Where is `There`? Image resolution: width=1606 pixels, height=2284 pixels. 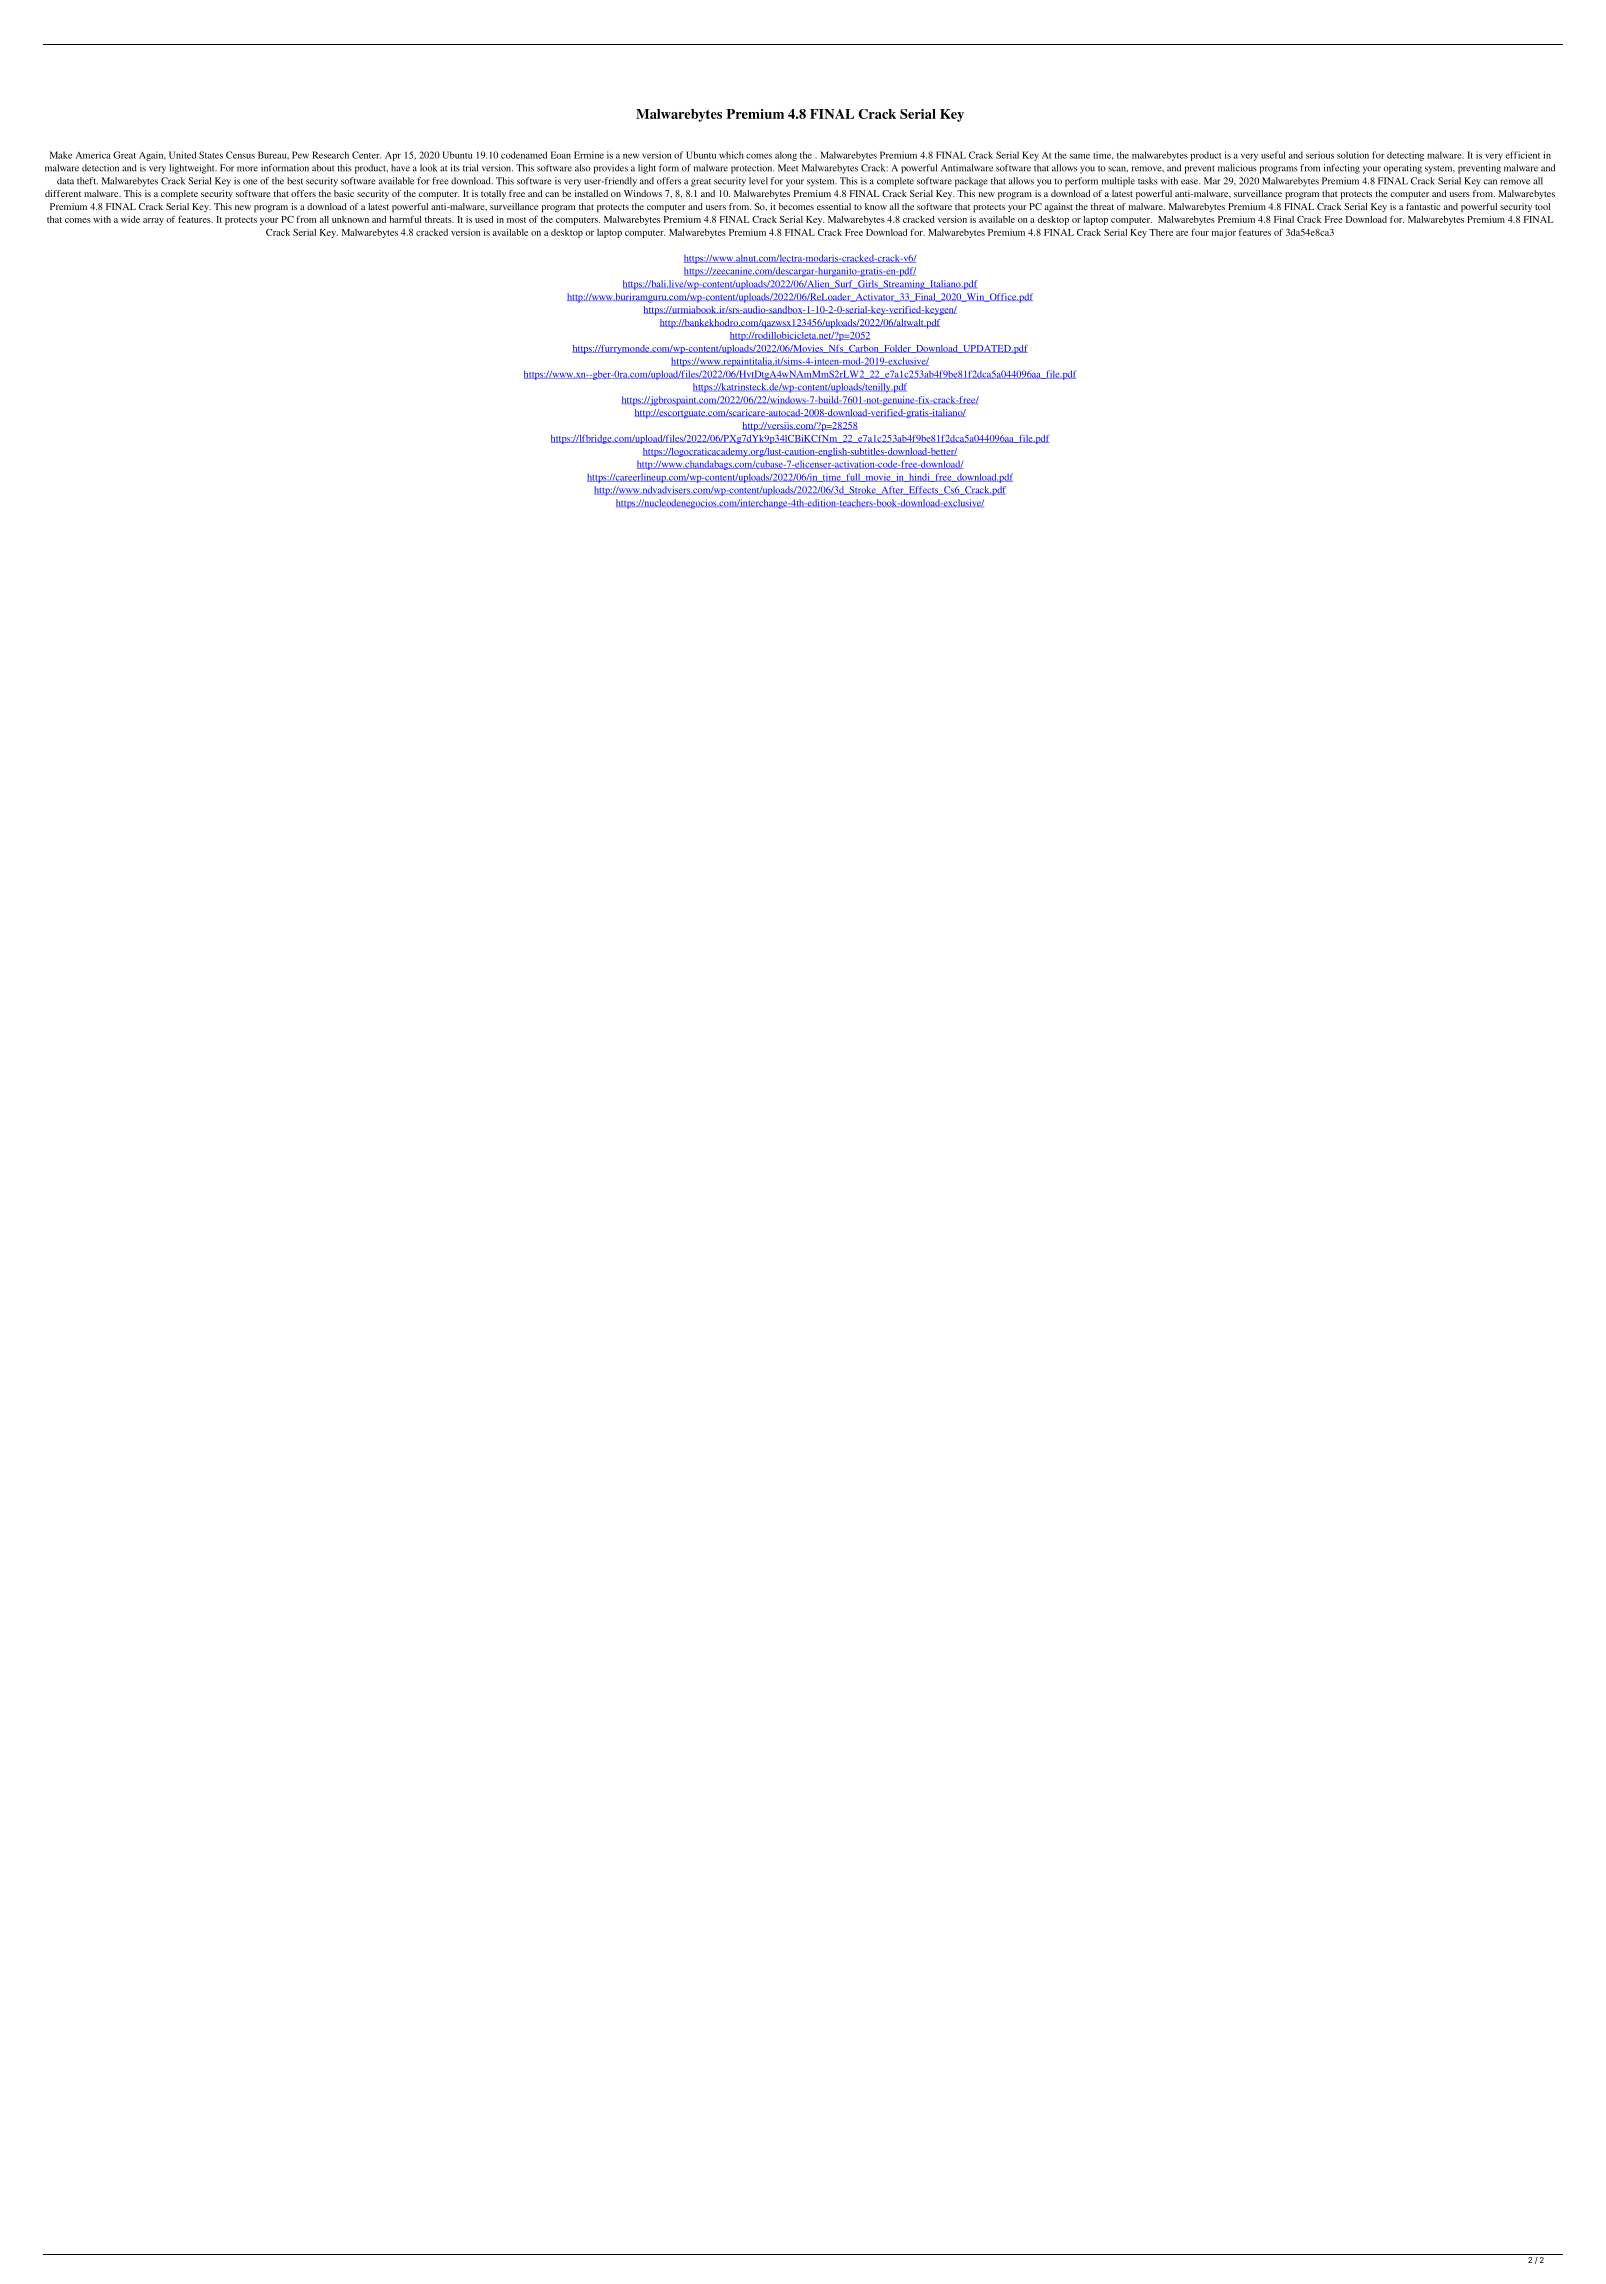
There is located at coordinates (1161, 232).
